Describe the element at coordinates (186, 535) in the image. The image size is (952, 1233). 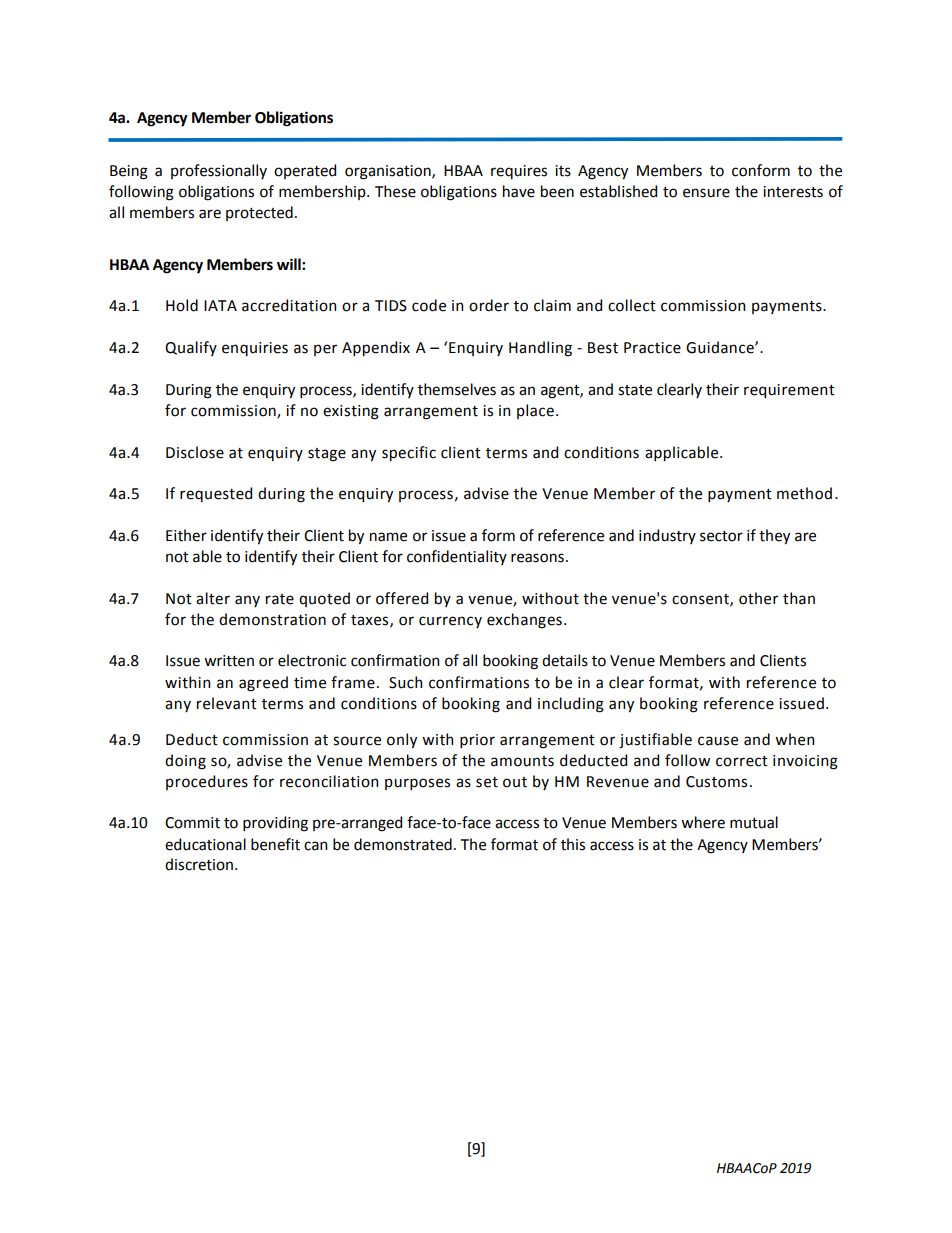
I see `Either` at that location.
